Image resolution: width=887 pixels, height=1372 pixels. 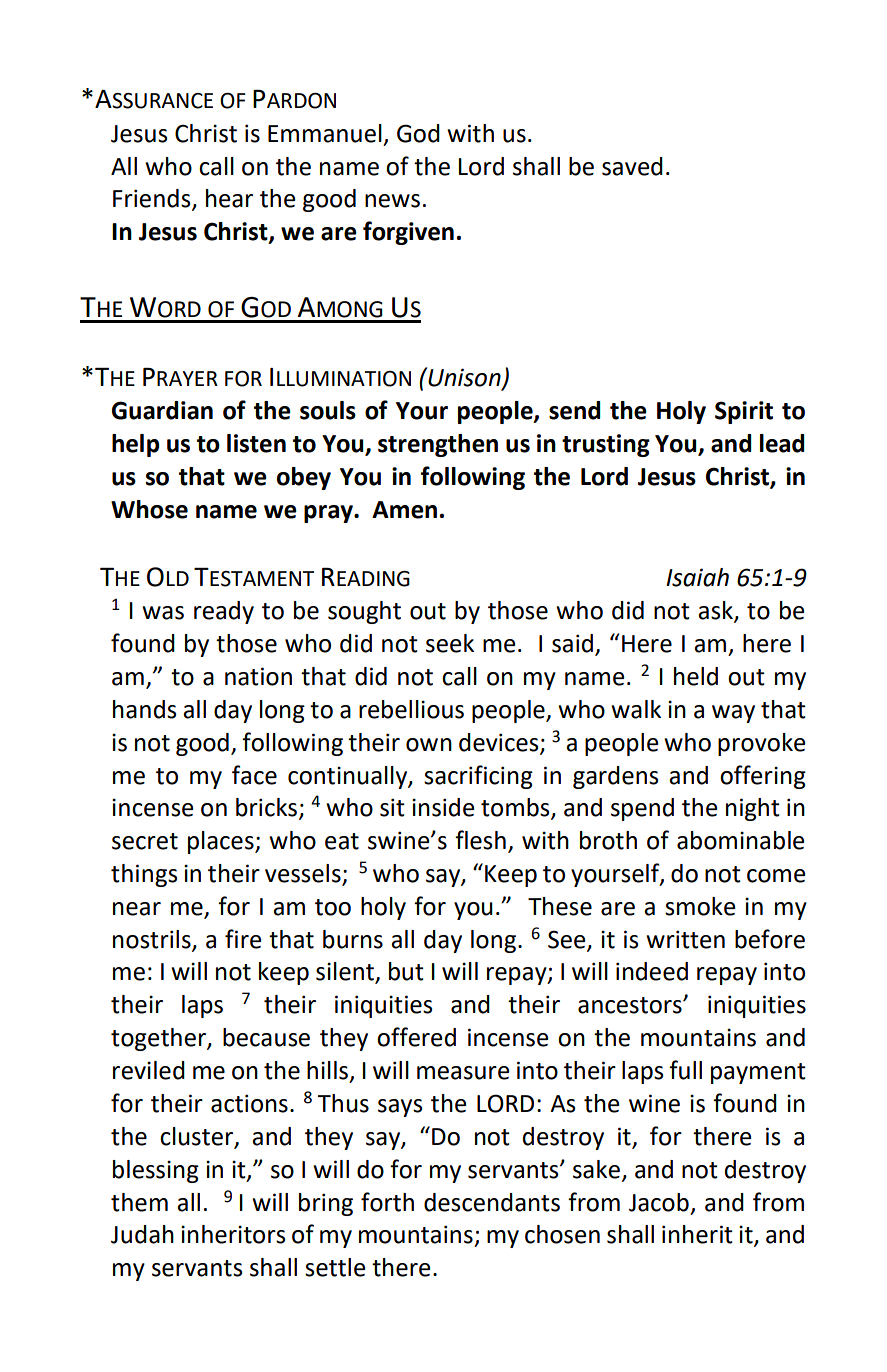 What do you see at coordinates (753, 809) in the document?
I see `night` at bounding box center [753, 809].
